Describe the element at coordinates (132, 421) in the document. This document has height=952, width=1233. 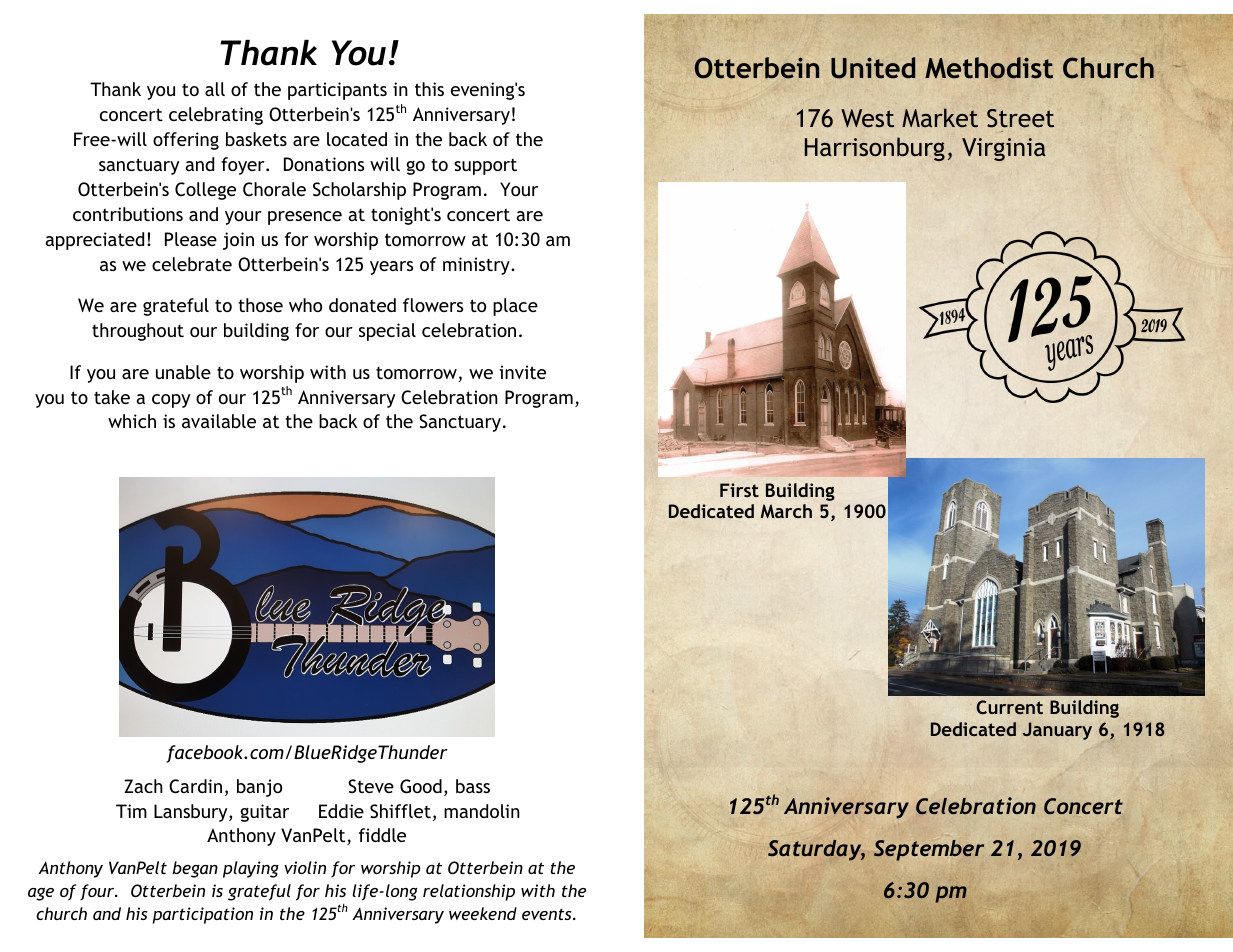
I see `which` at that location.
